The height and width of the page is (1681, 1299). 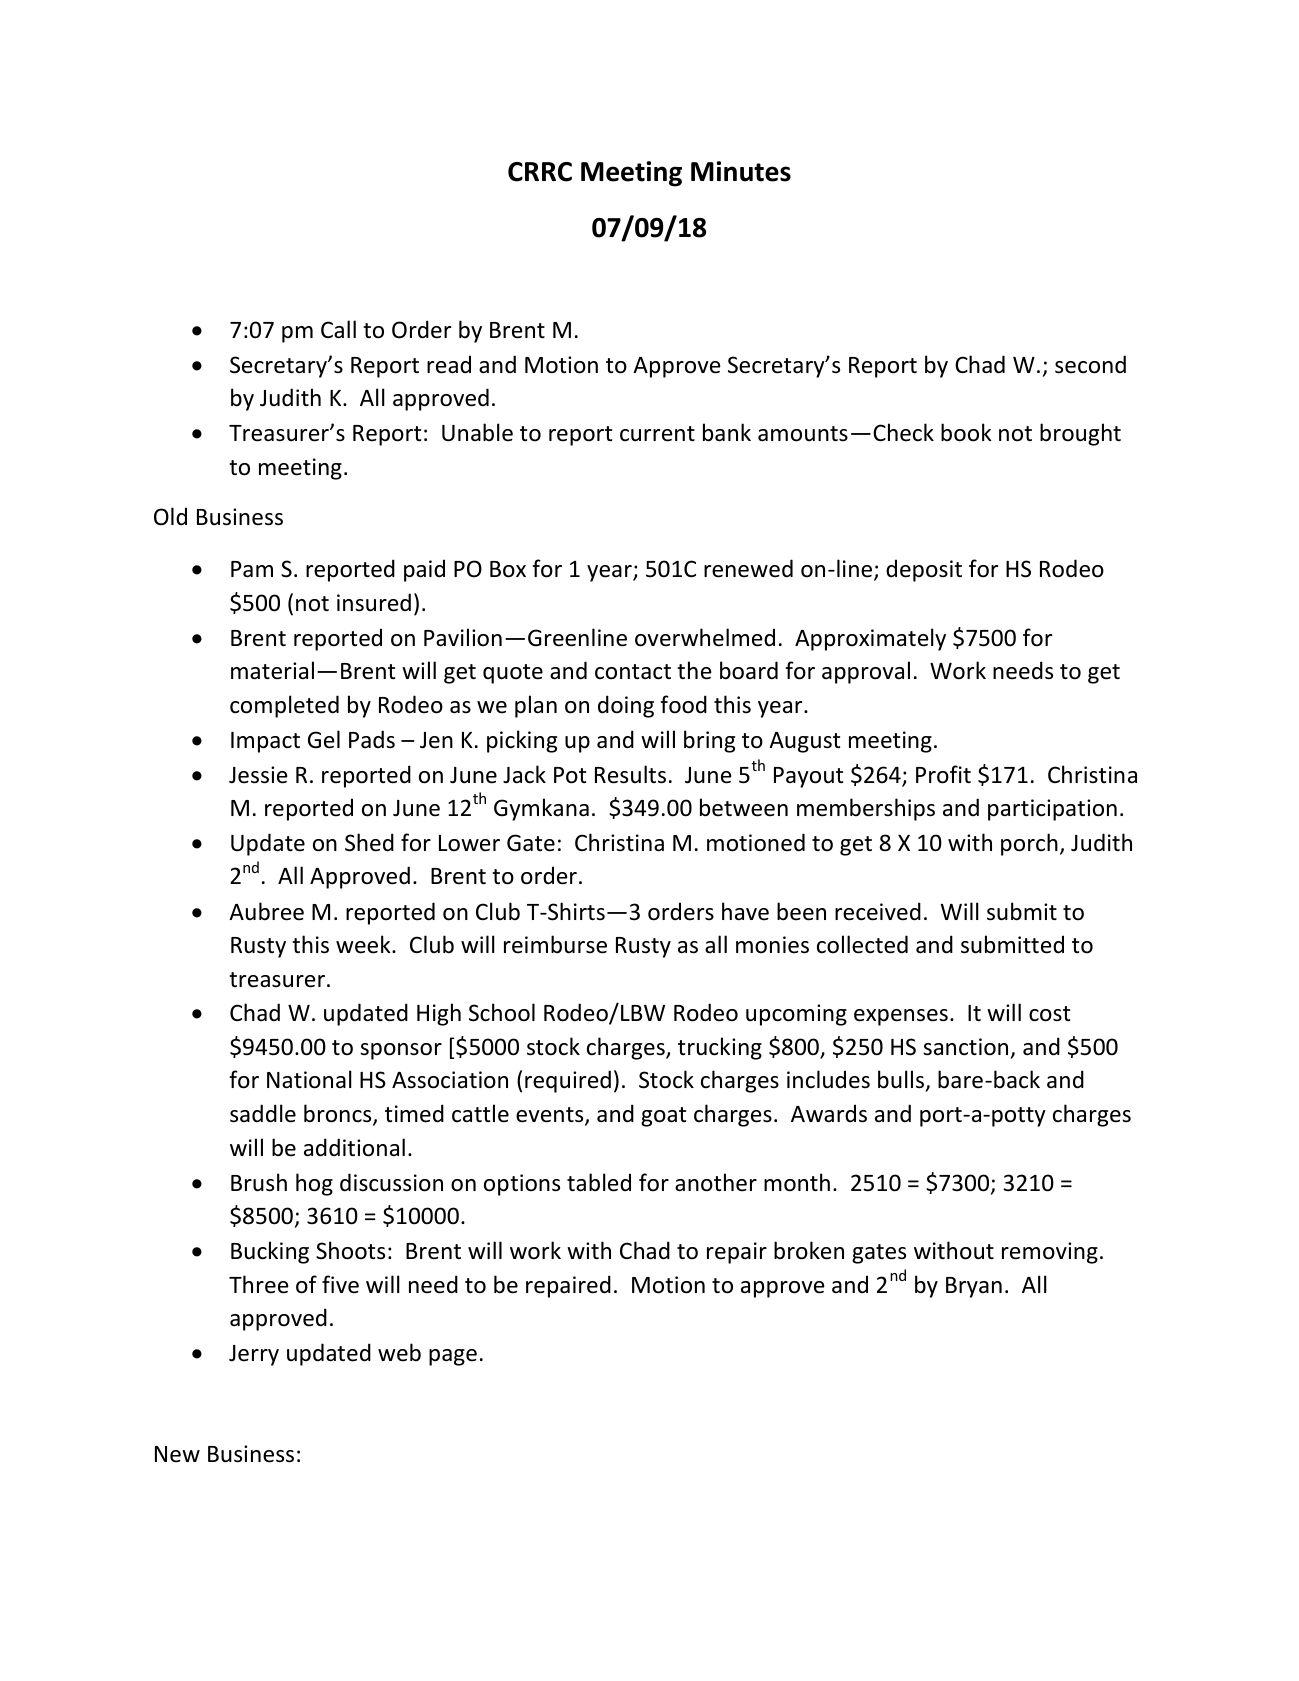 I want to click on Results, so click(x=630, y=774).
